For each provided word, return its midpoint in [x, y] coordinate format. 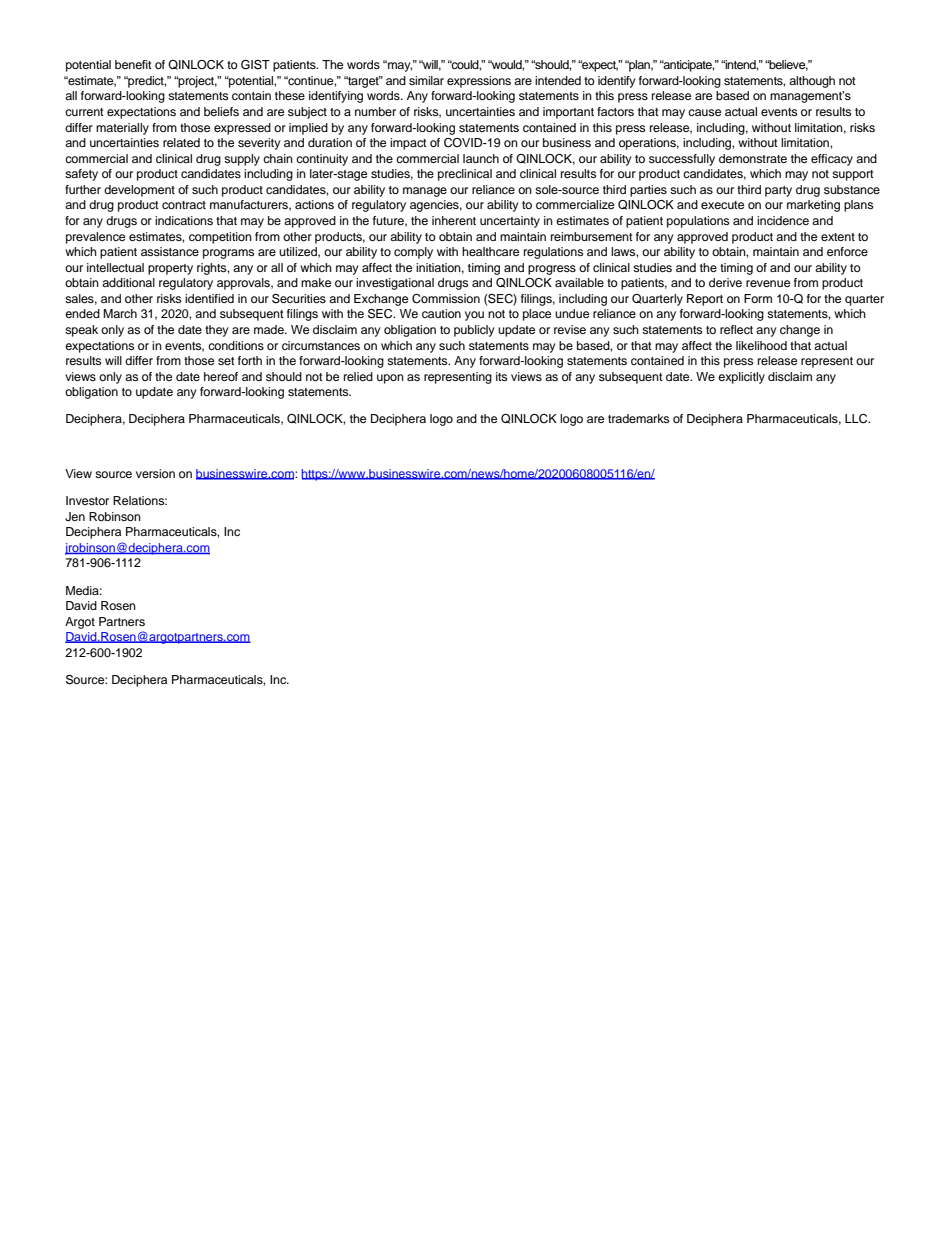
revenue [768, 283]
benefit [133, 64]
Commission [446, 299]
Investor [87, 500]
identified [209, 298]
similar [426, 80]
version [155, 473]
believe [787, 65]
